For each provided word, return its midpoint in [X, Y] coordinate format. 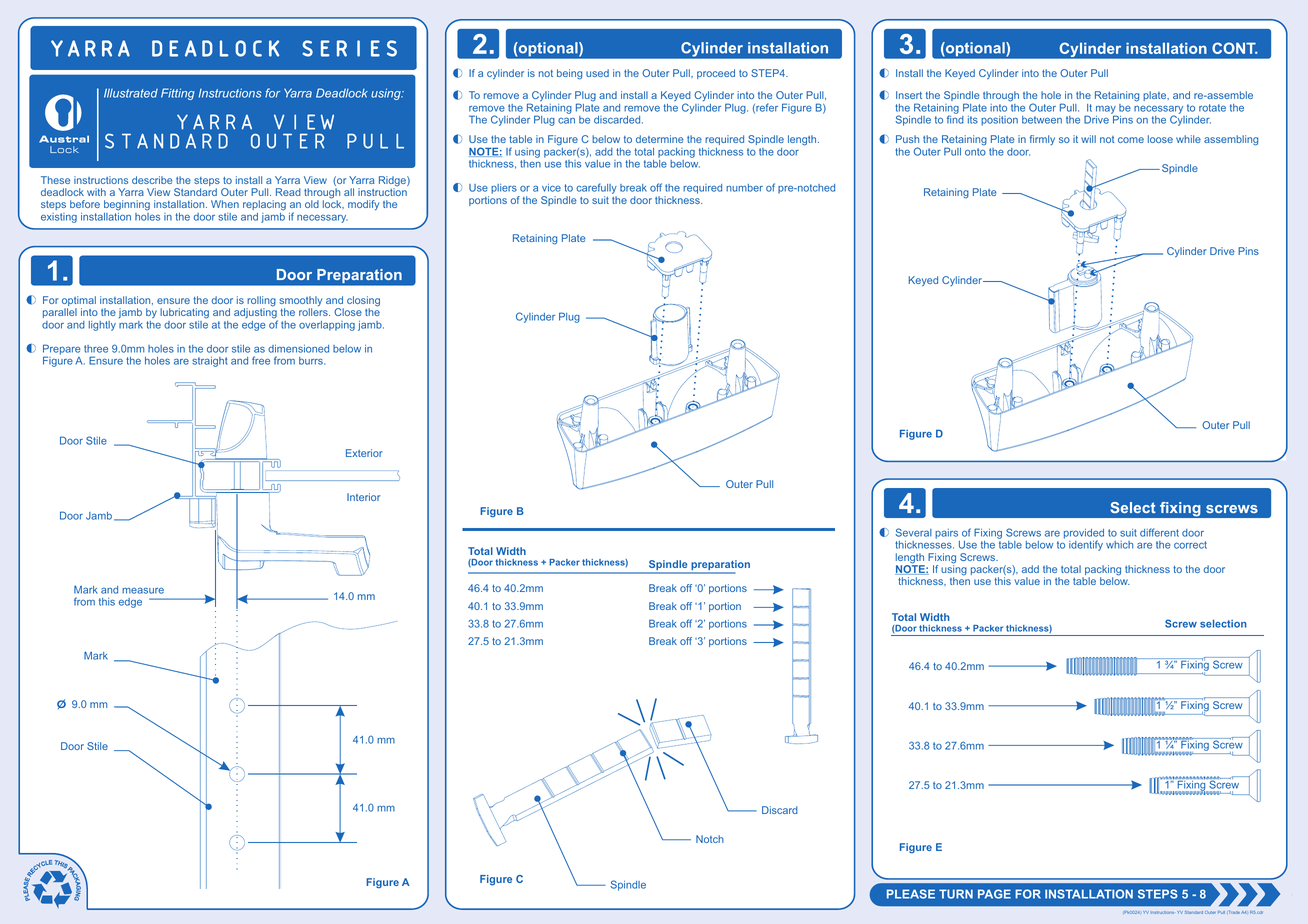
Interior [363, 497]
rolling [261, 302]
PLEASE [911, 894]
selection [1223, 624]
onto [975, 152]
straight [210, 362]
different [1159, 532]
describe [152, 180]
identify [1086, 545]
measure [143, 590]
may [1106, 110]
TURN [956, 894]
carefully [596, 190]
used [597, 73]
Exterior [364, 453]
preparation [719, 566]
